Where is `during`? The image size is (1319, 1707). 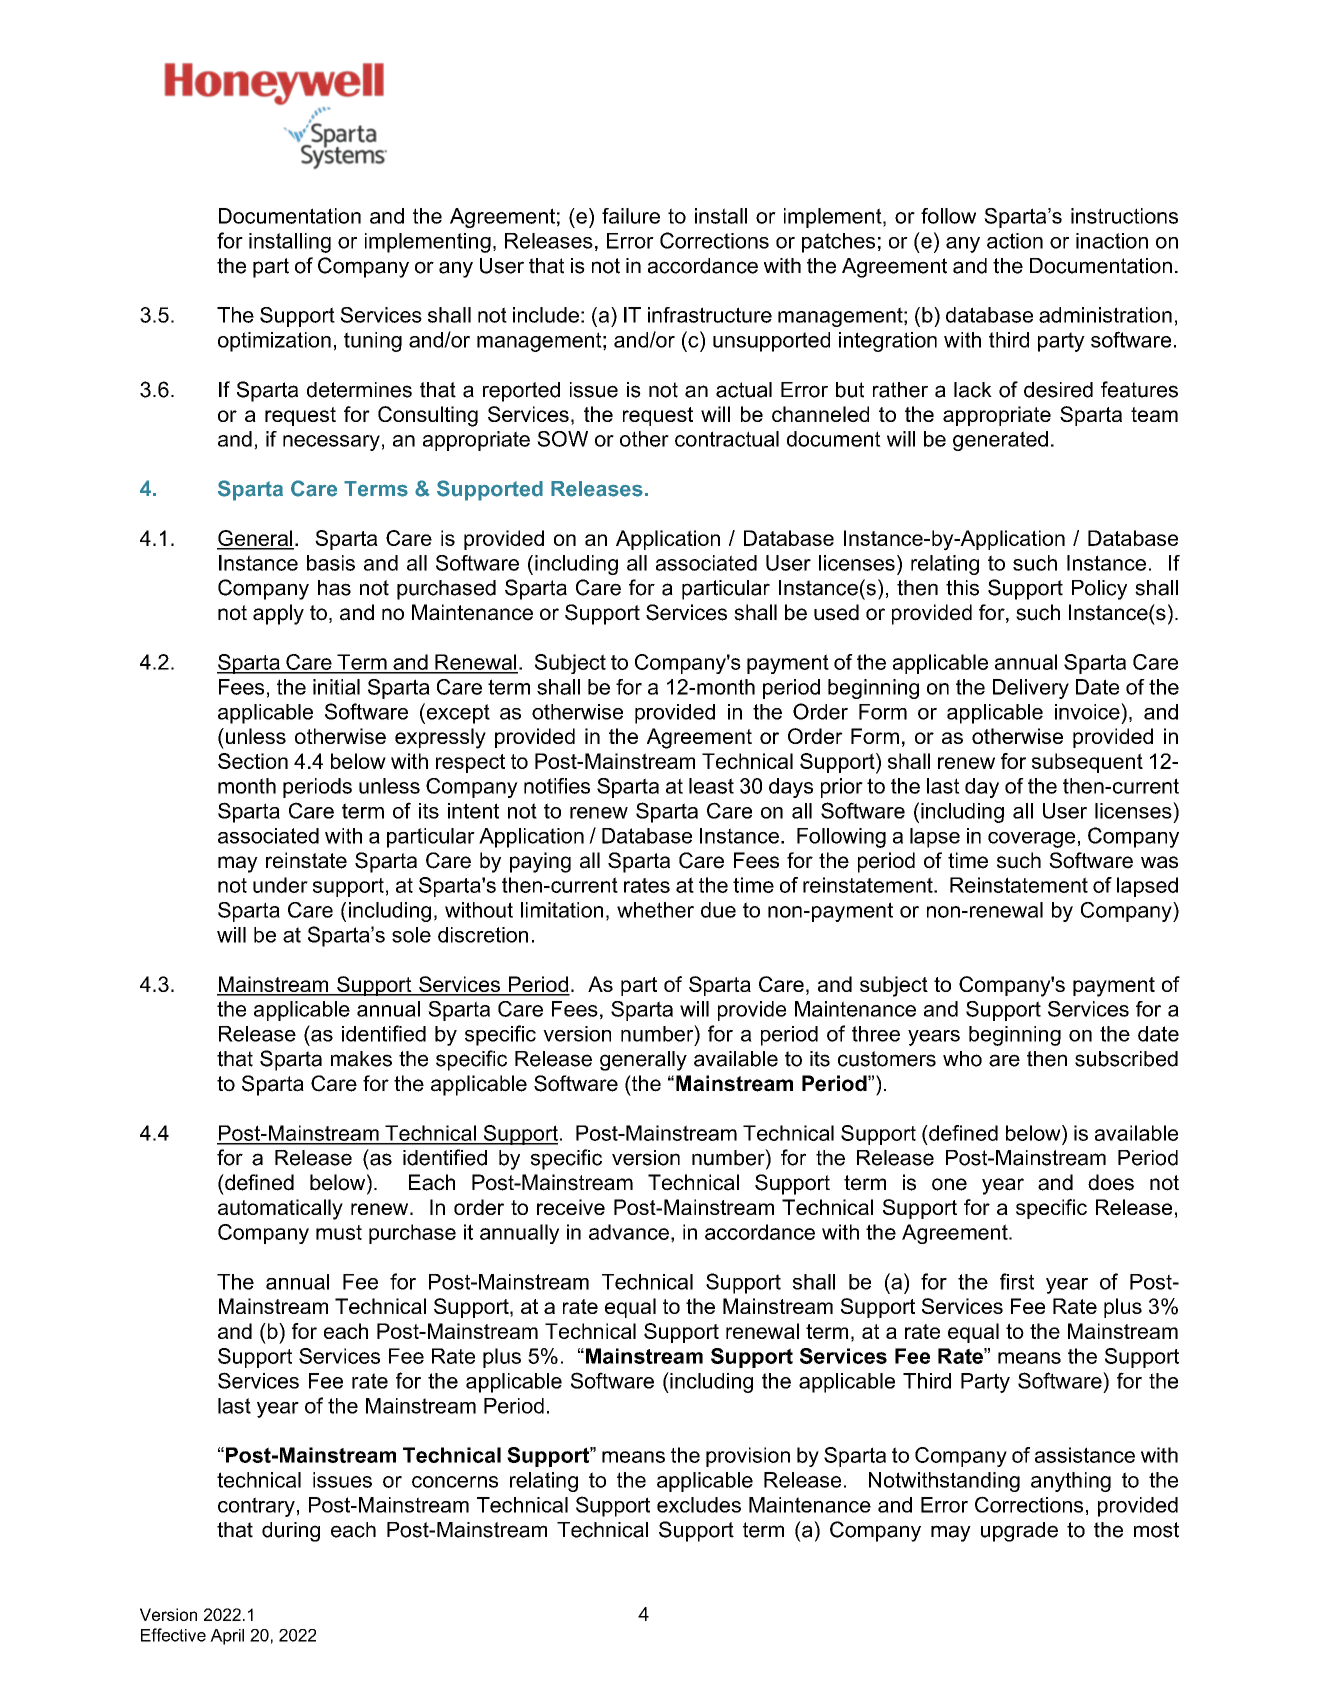
during is located at coordinates (291, 1532).
